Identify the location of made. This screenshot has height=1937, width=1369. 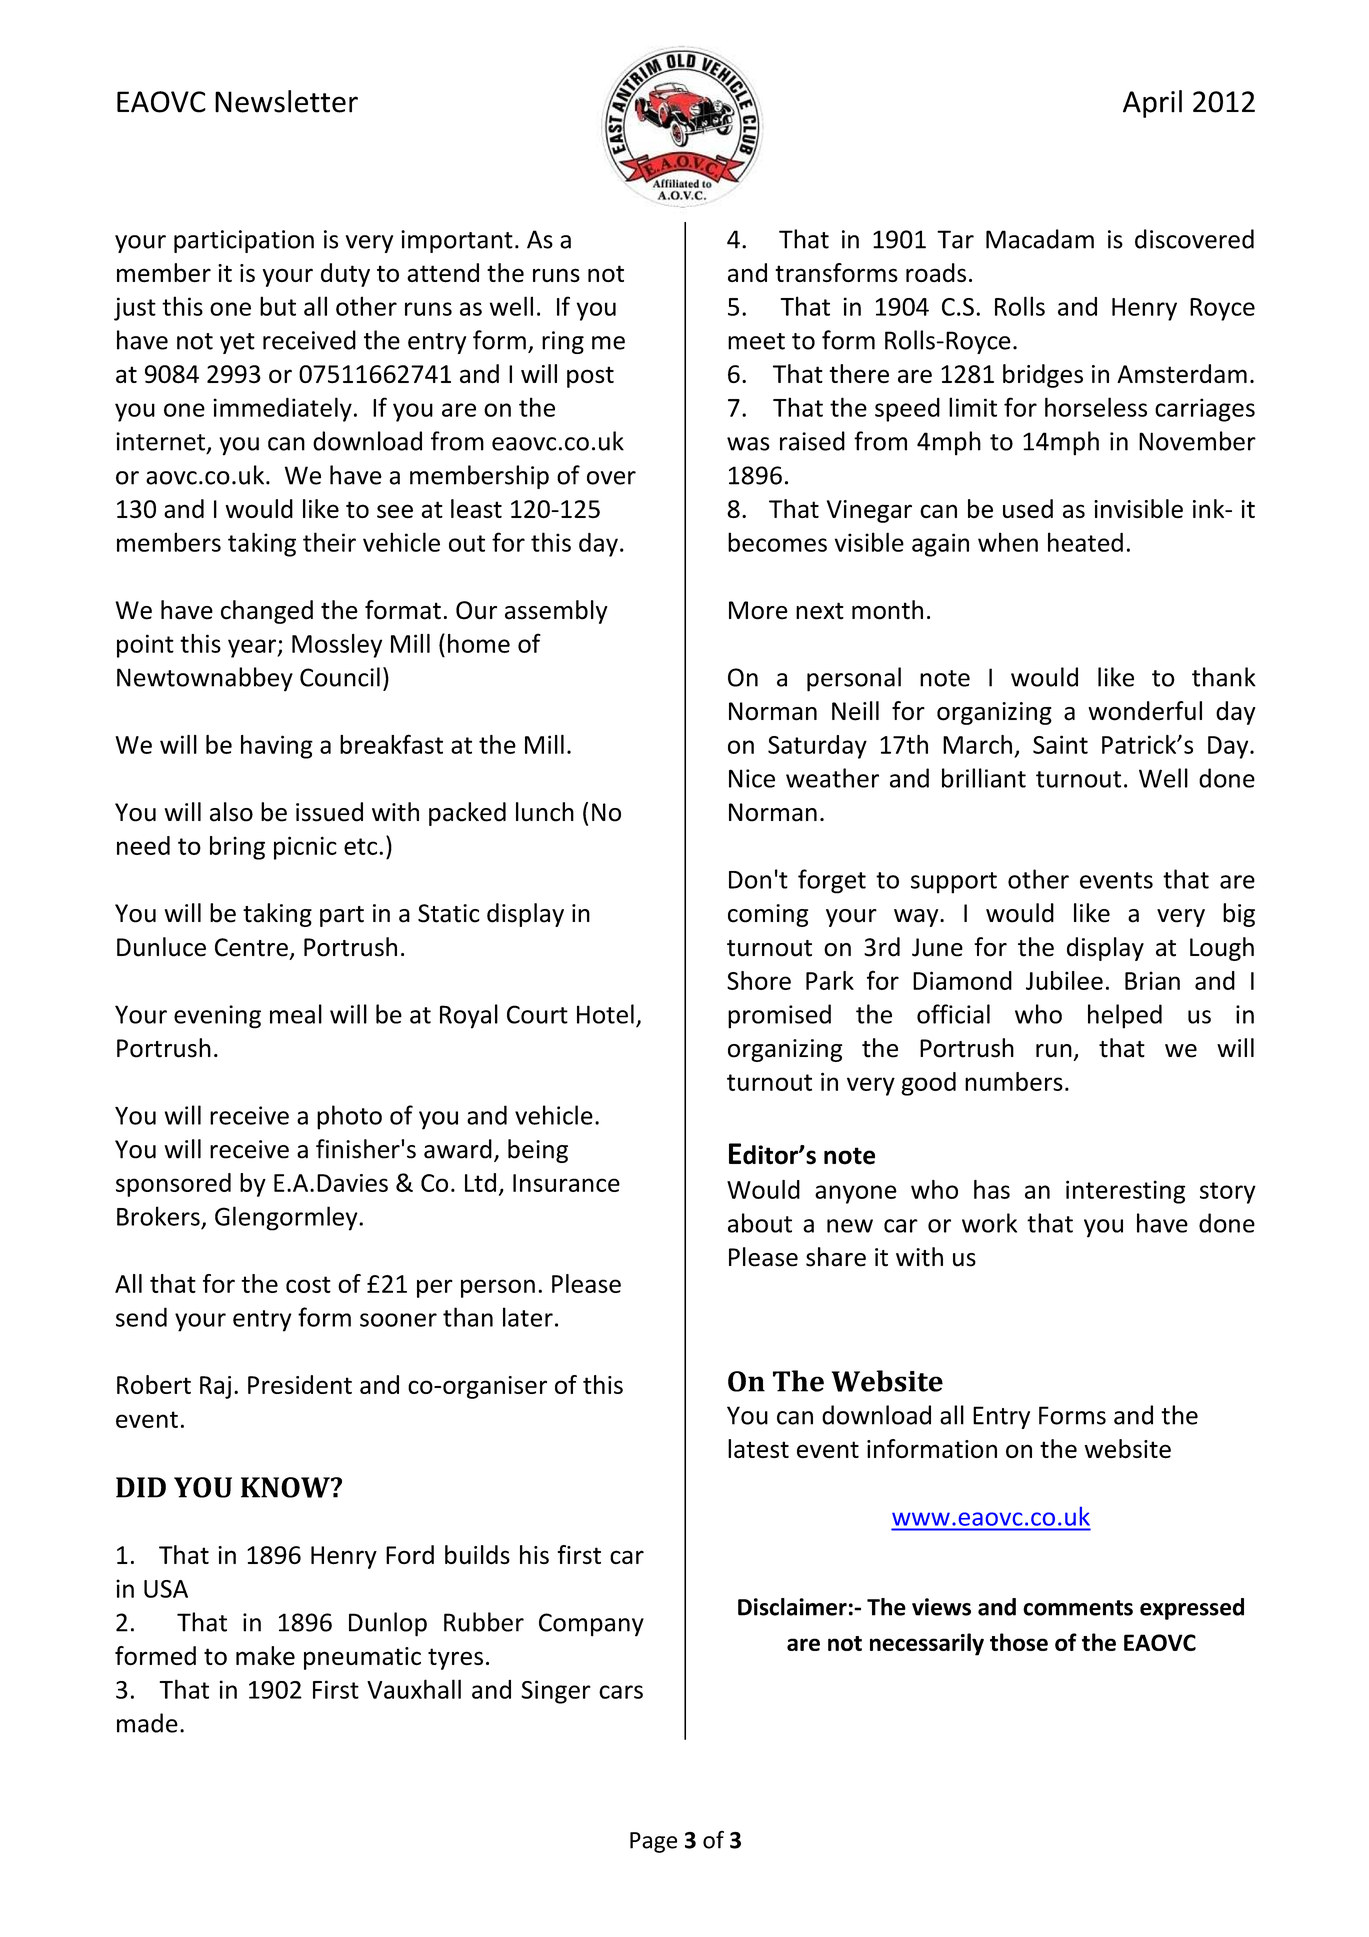
(147, 1723).
